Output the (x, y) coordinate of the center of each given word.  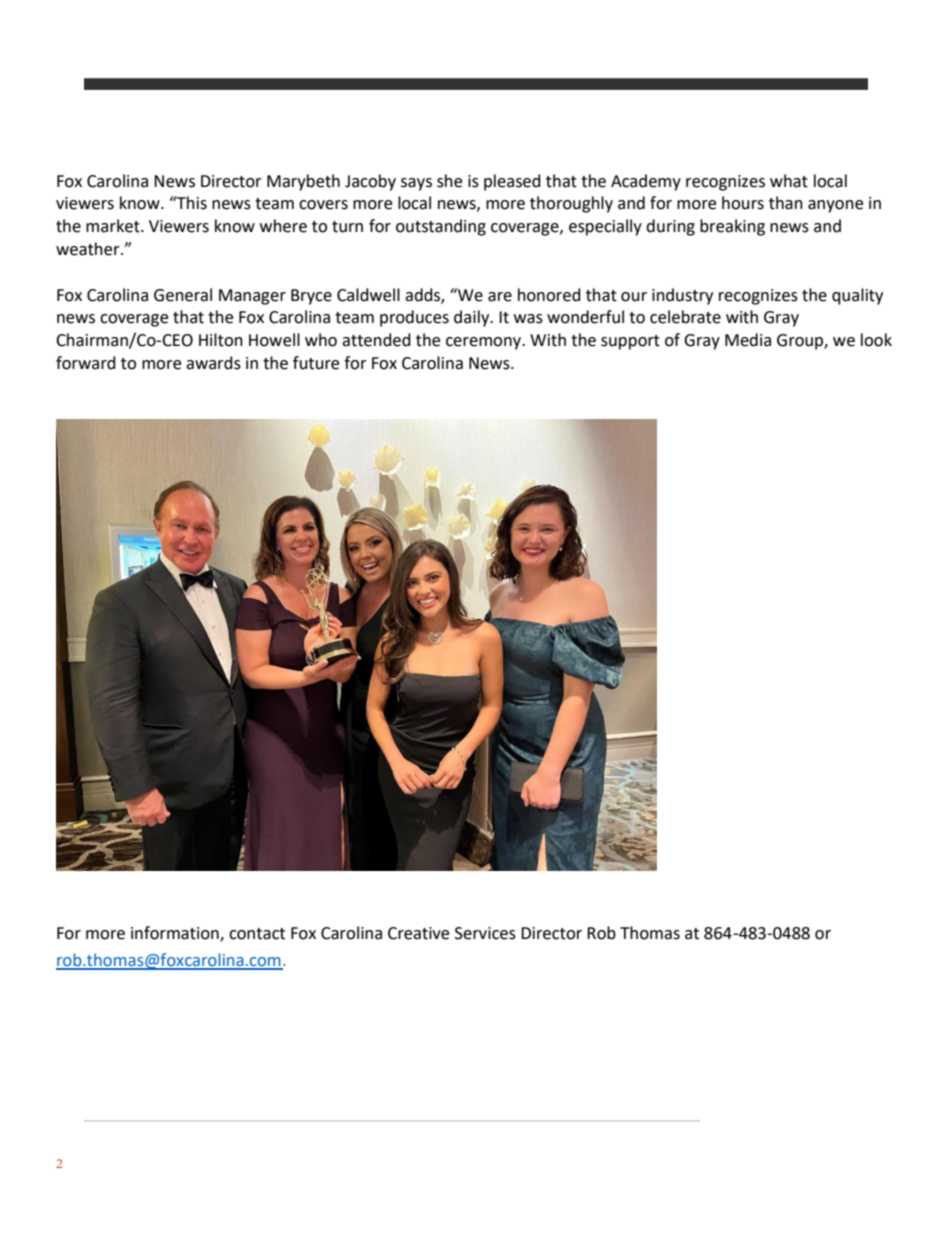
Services (485, 933)
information (176, 933)
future (316, 363)
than (786, 203)
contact (257, 934)
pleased (512, 182)
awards (213, 363)
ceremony (485, 343)
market (114, 226)
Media (748, 340)
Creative (418, 933)
